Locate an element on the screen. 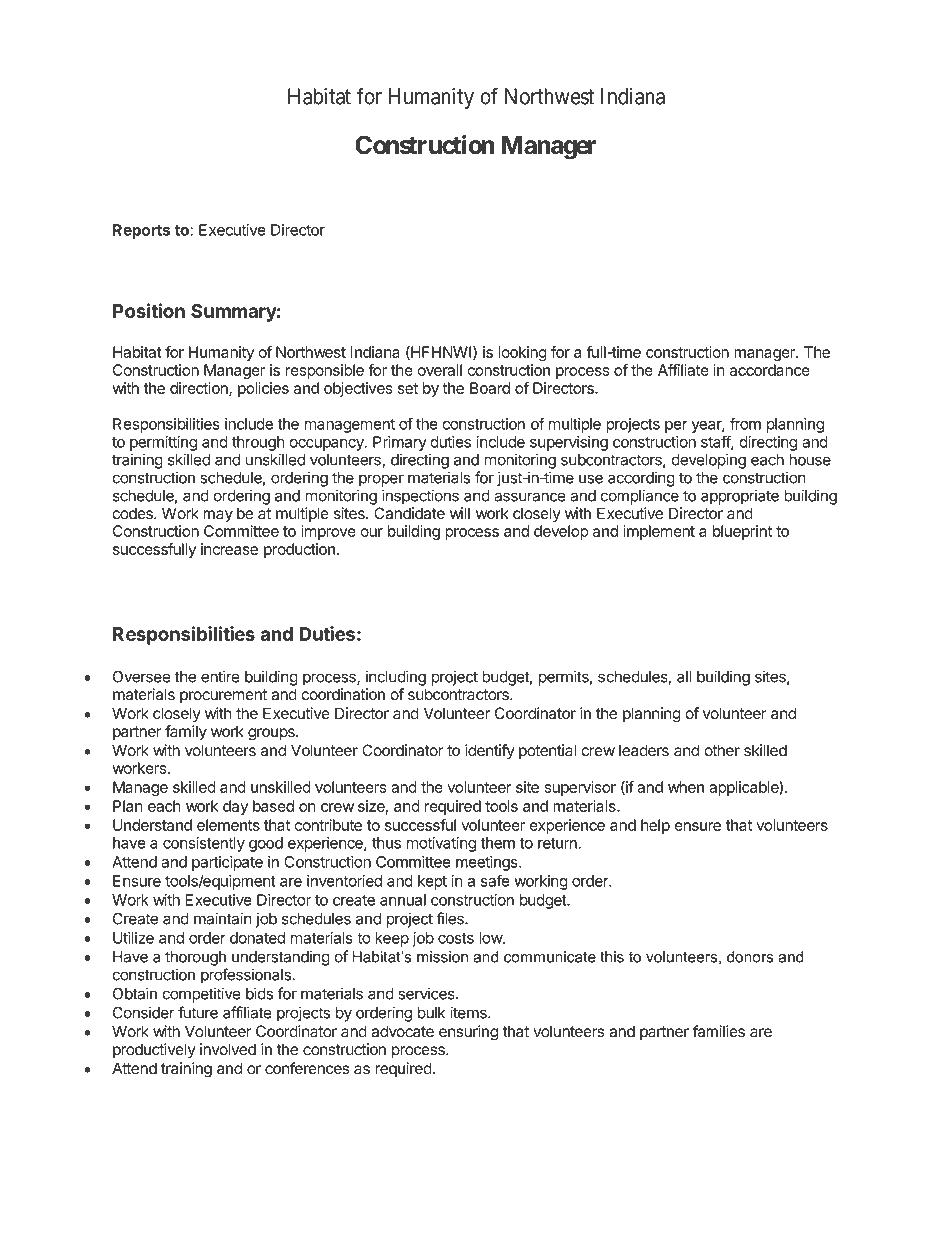  will is located at coordinates (460, 513).
